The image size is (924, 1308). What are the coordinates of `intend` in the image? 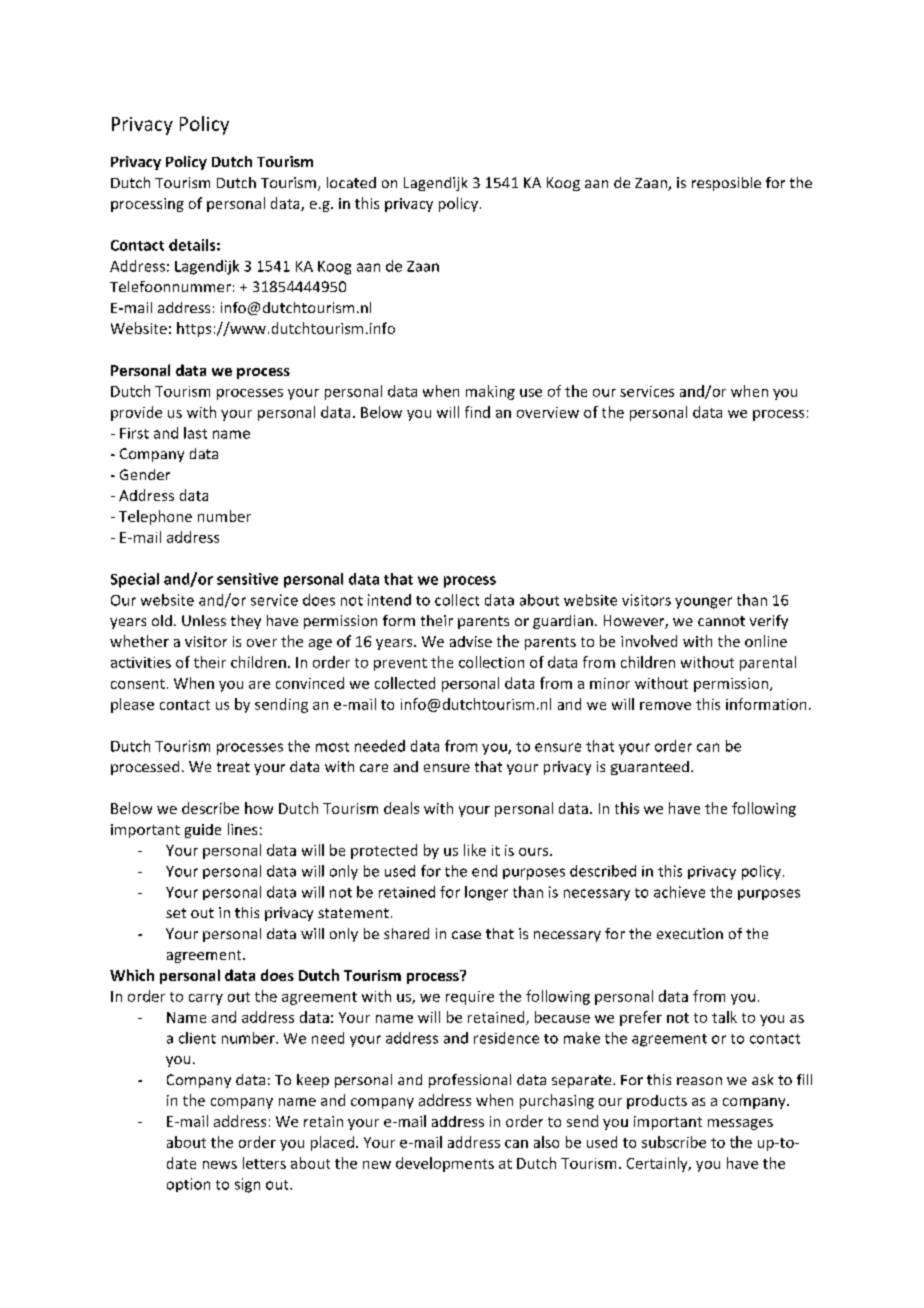 It's located at (389, 600).
